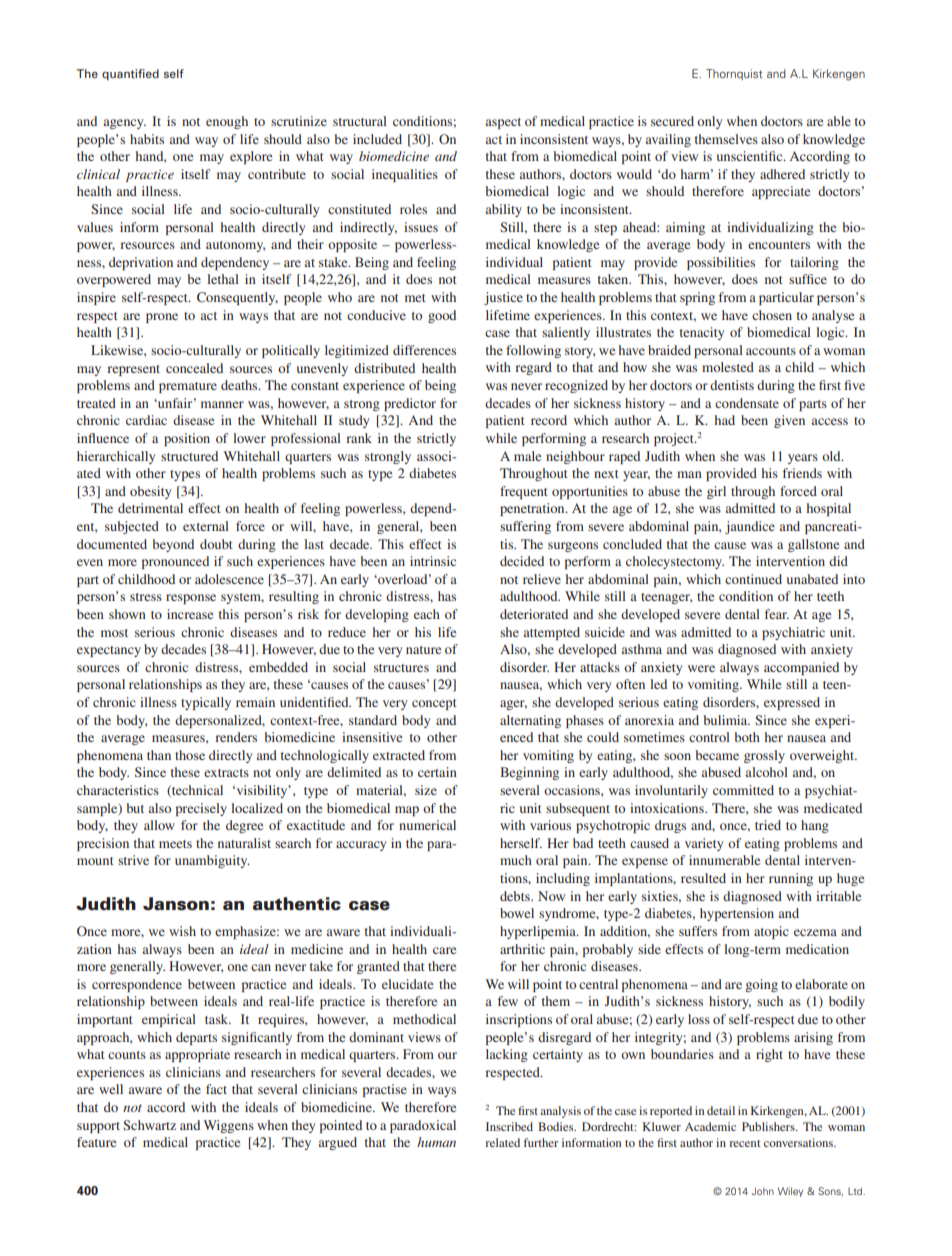 The image size is (952, 1256). Describe the element at coordinates (782, 174) in the page. I see `adhered` at that location.
